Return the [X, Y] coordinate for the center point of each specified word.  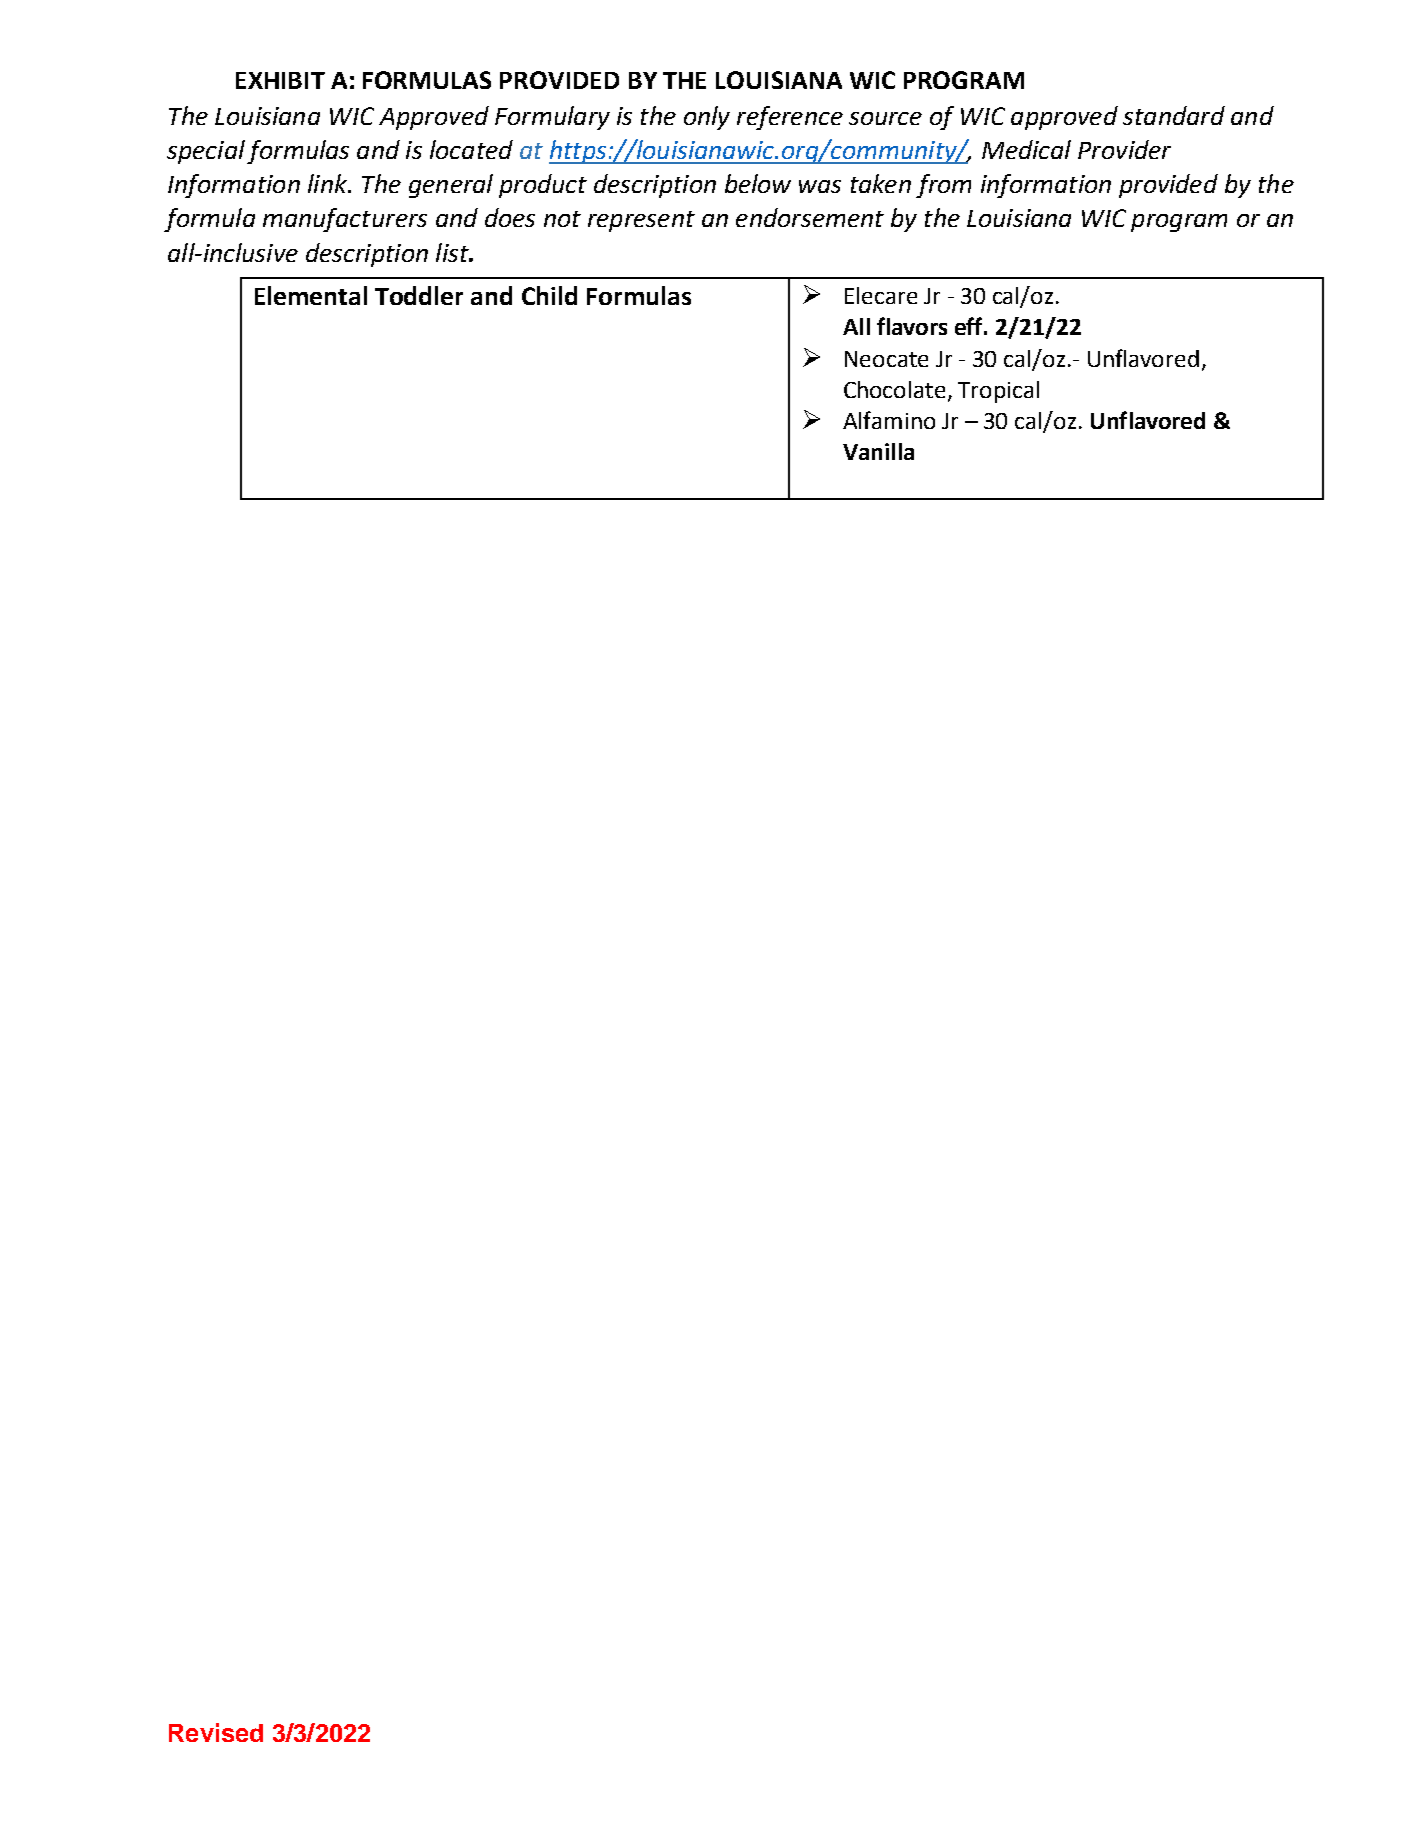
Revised [216, 1732]
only [707, 118]
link [329, 183]
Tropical [998, 392]
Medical [1026, 149]
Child [549, 295]
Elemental [311, 295]
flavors [912, 326]
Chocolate [894, 389]
